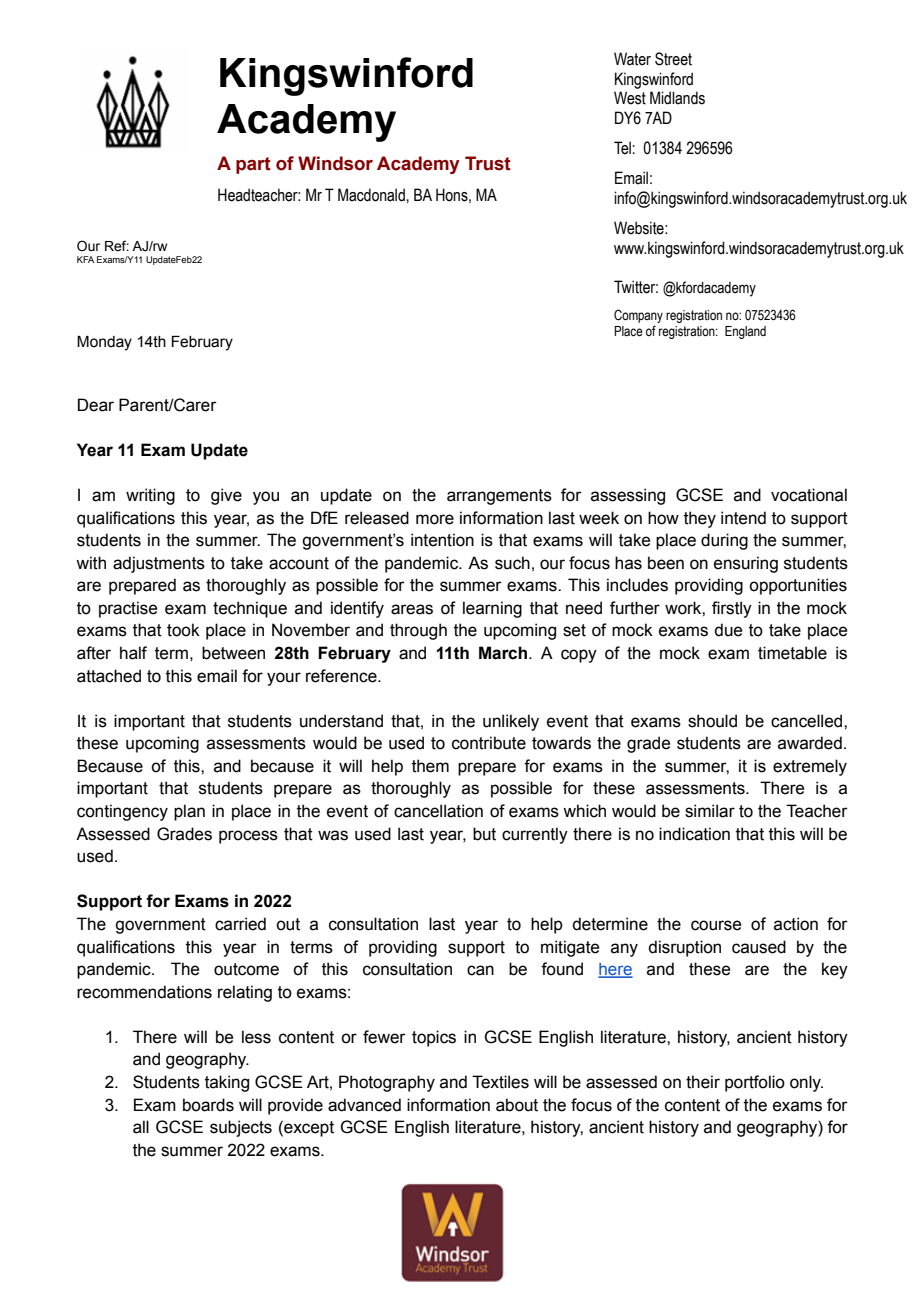  I want to click on part, so click(253, 165).
